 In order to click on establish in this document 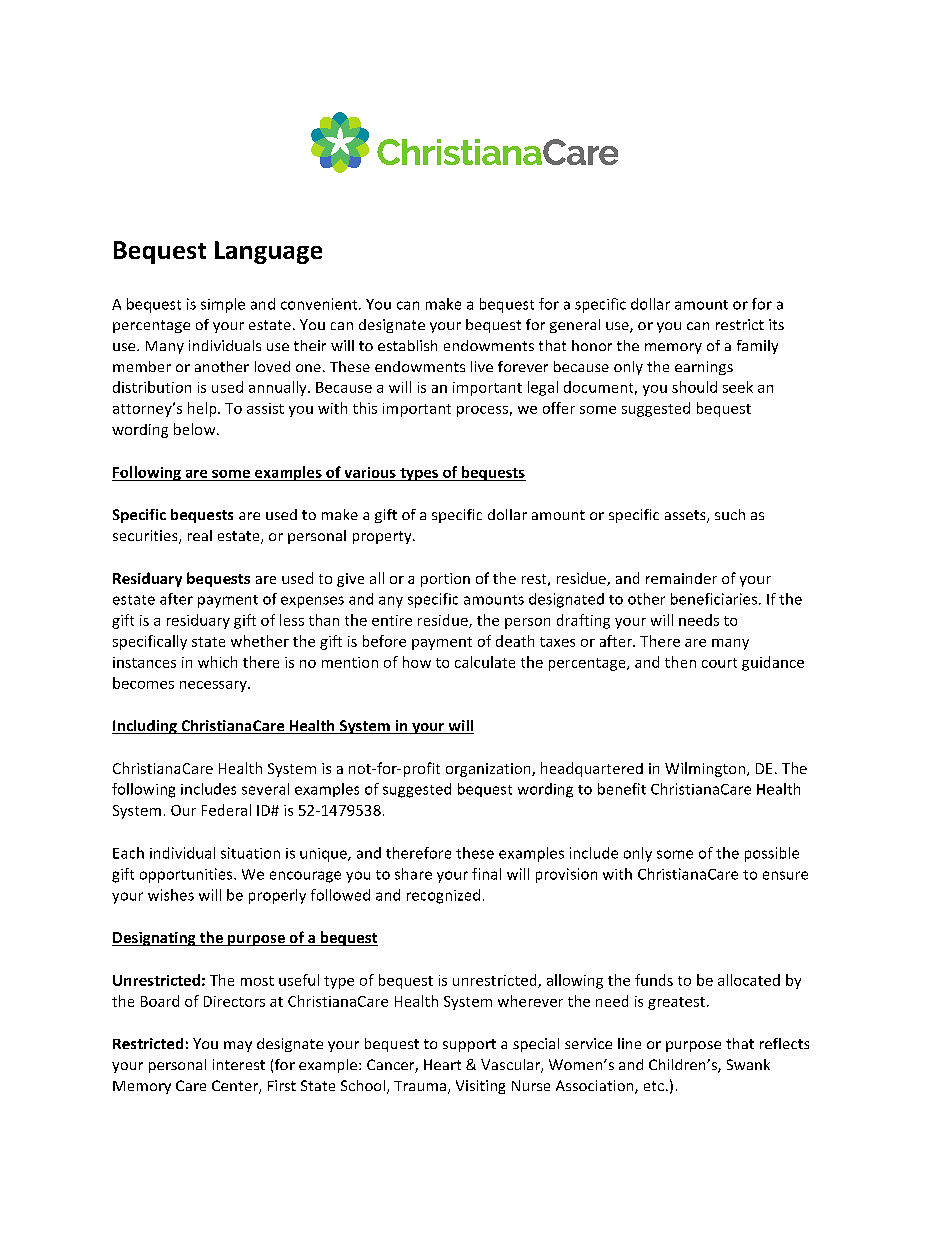, I will do `click(407, 345)`.
